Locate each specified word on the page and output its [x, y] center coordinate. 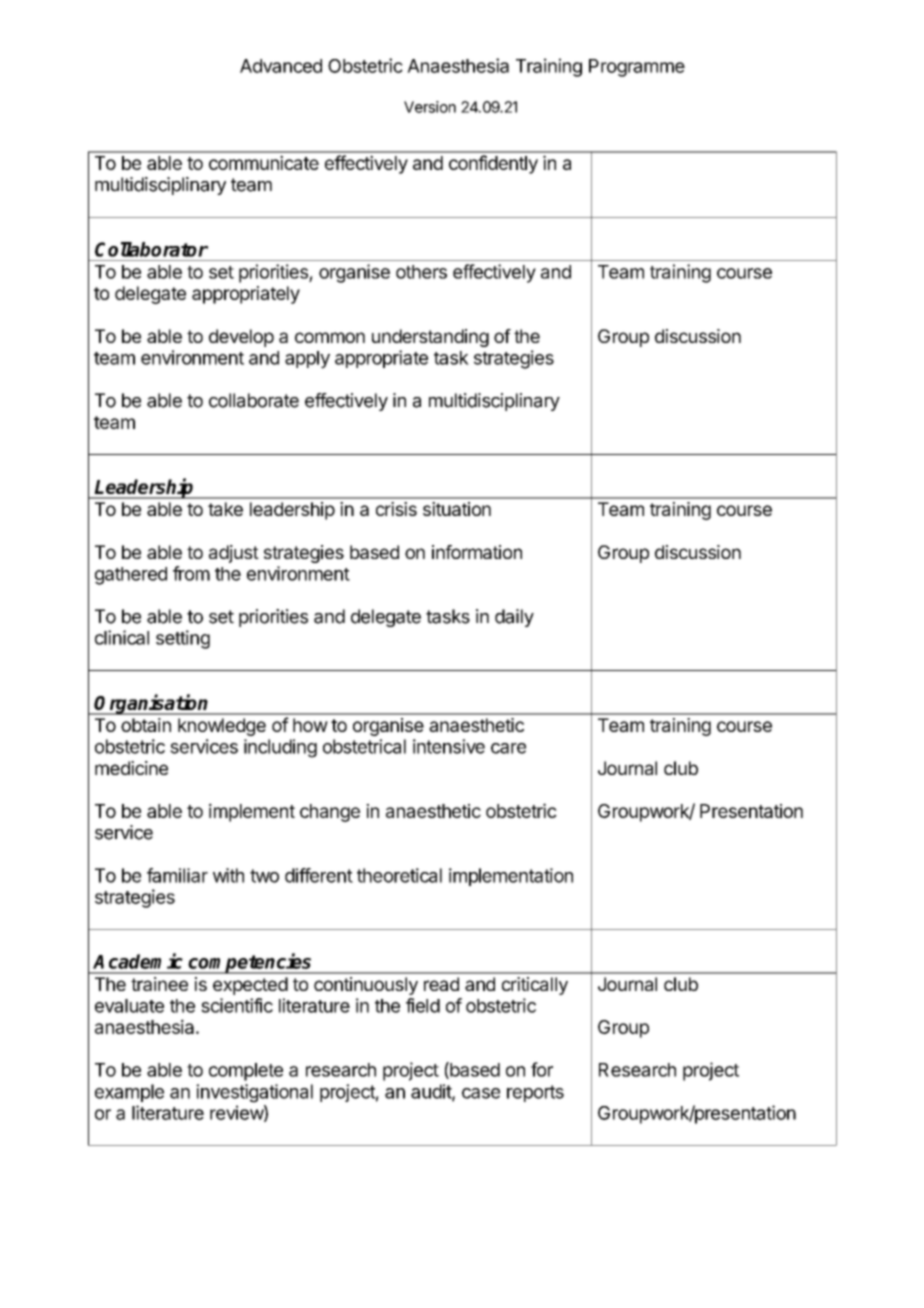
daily [514, 618]
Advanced [281, 66]
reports [535, 1093]
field [423, 1005]
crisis [396, 509]
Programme [637, 68]
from [191, 573]
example [129, 1093]
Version [430, 107]
